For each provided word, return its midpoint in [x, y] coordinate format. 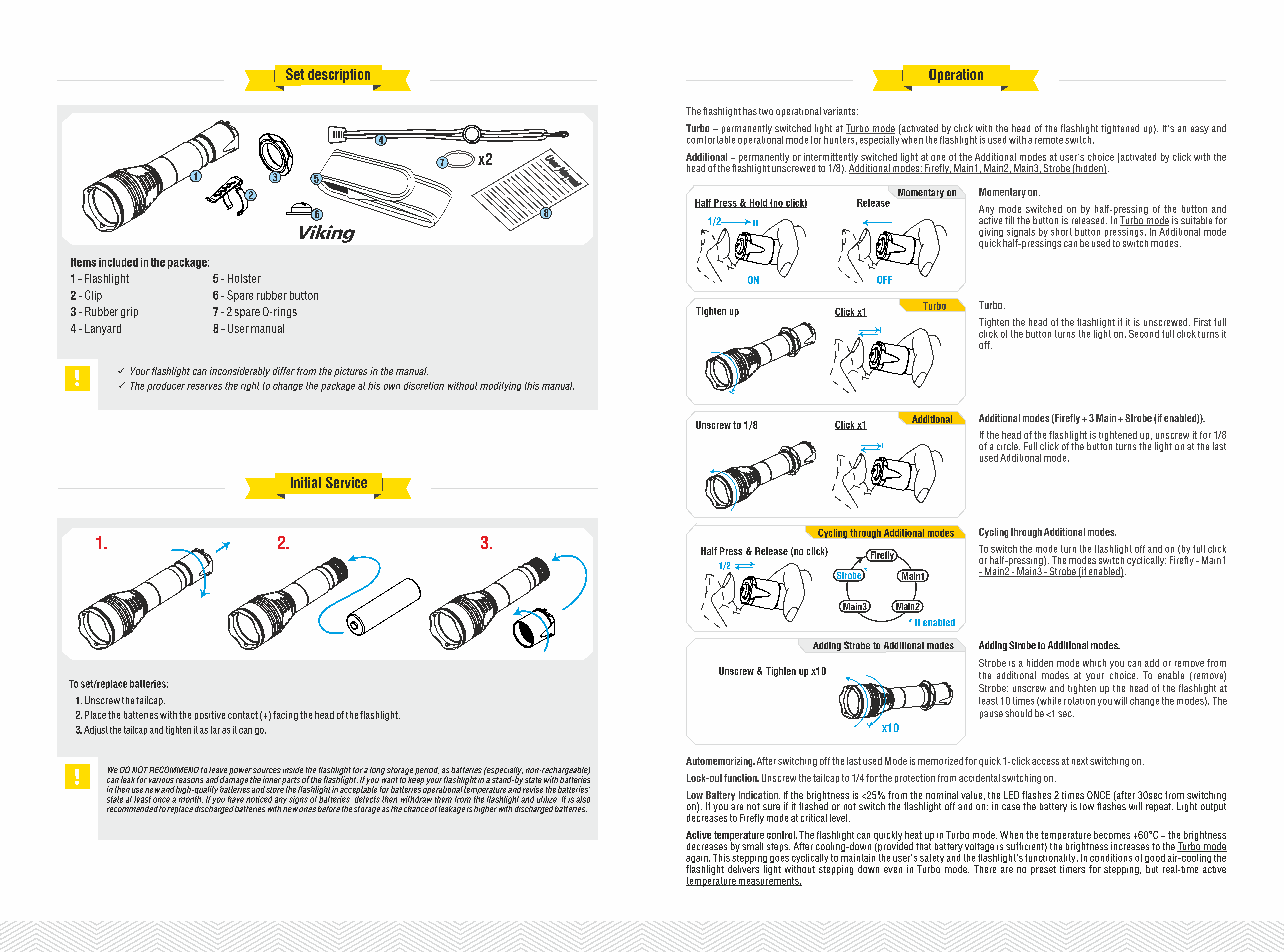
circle [1008, 446]
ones [307, 809]
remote [1049, 140]
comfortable [711, 138]
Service [346, 482]
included [118, 262]
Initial [306, 482]
